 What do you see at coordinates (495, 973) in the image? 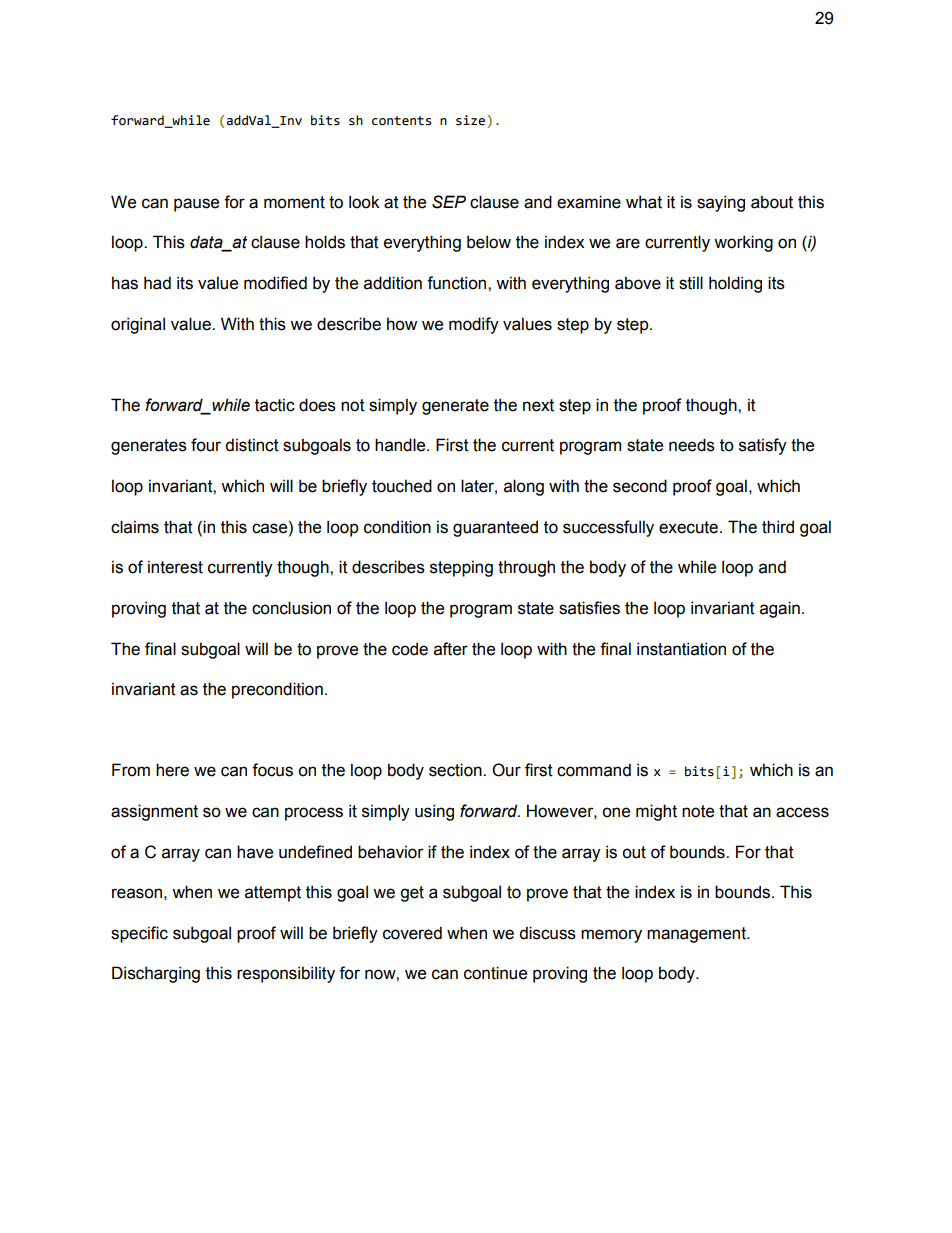
I see `continue` at bounding box center [495, 973].
